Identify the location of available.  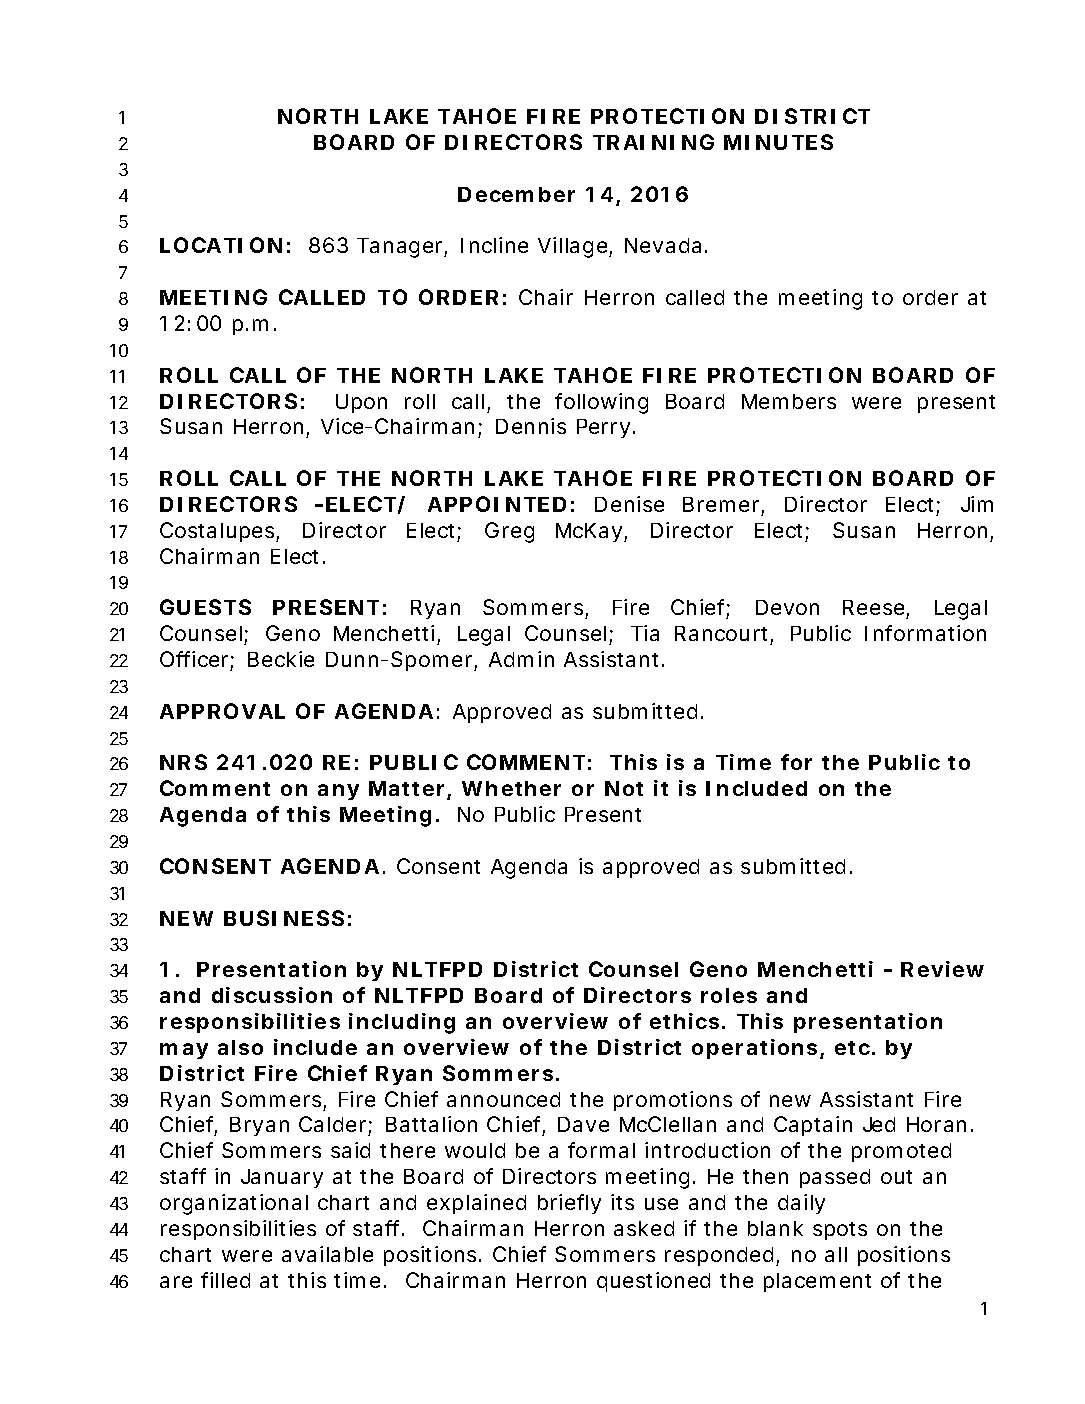
(327, 1254).
